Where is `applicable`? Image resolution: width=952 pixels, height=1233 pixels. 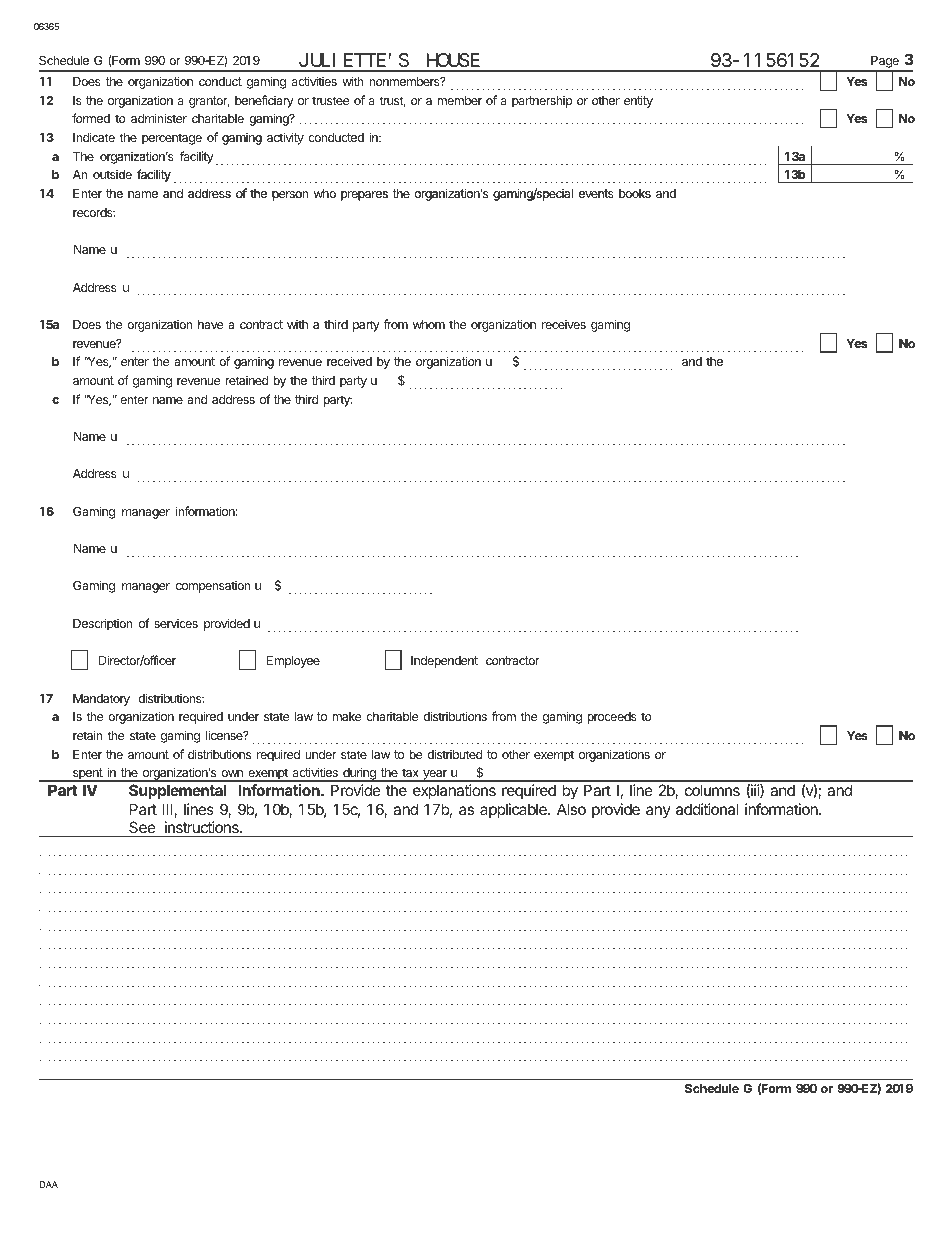 applicable is located at coordinates (514, 810).
